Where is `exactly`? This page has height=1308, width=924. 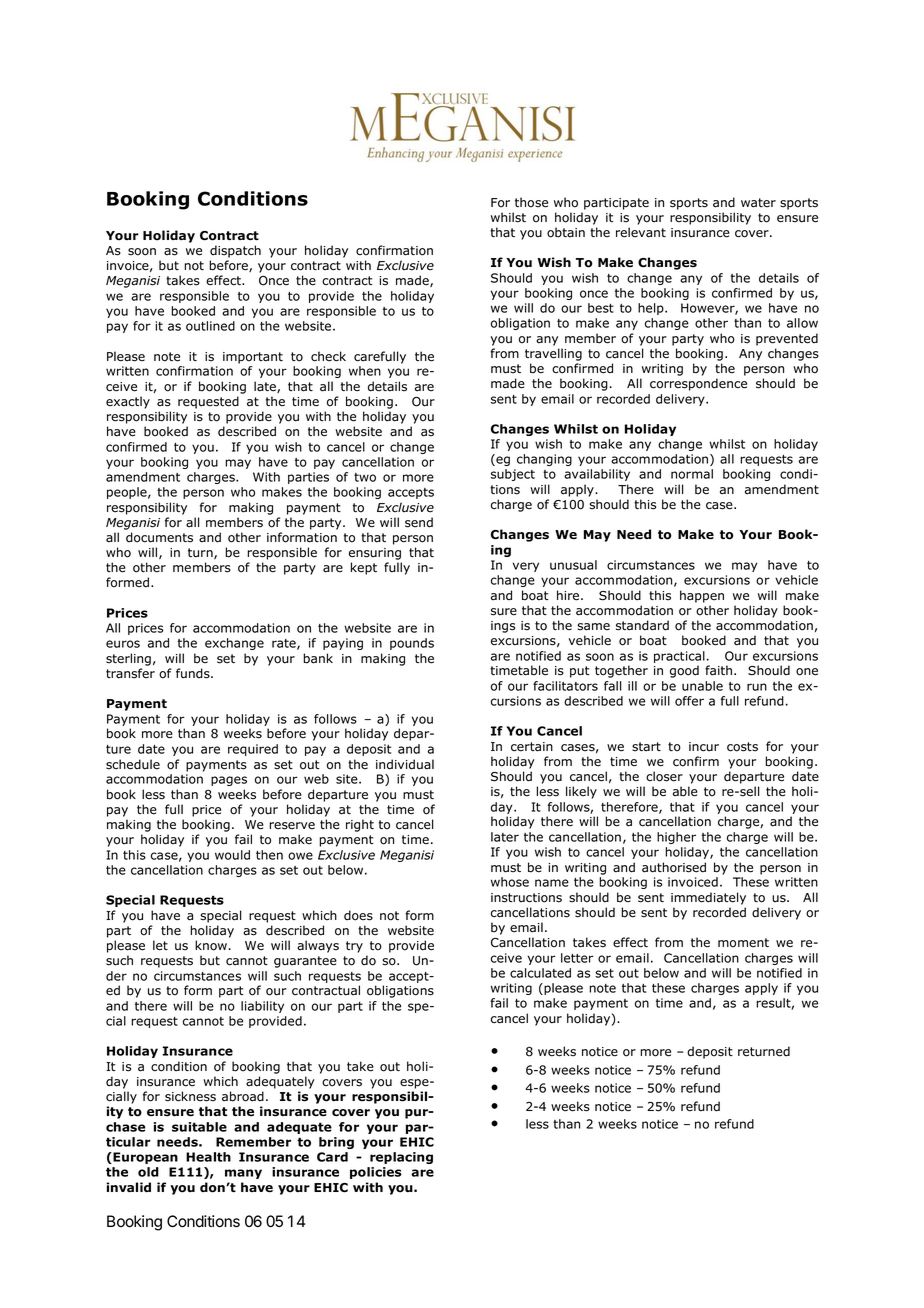
exactly is located at coordinates (128, 402).
